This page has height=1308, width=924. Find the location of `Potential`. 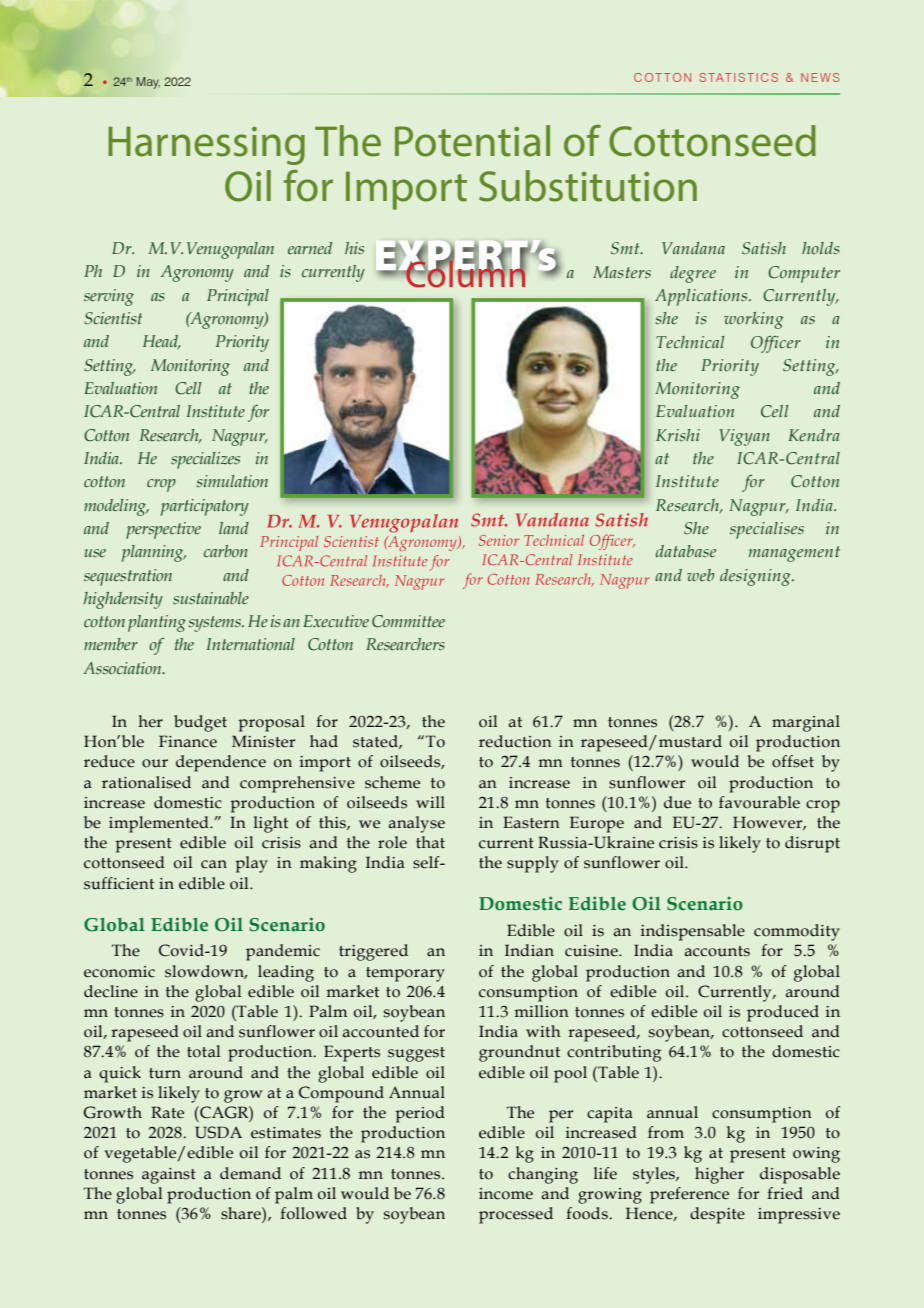

Potential is located at coordinates (472, 141).
